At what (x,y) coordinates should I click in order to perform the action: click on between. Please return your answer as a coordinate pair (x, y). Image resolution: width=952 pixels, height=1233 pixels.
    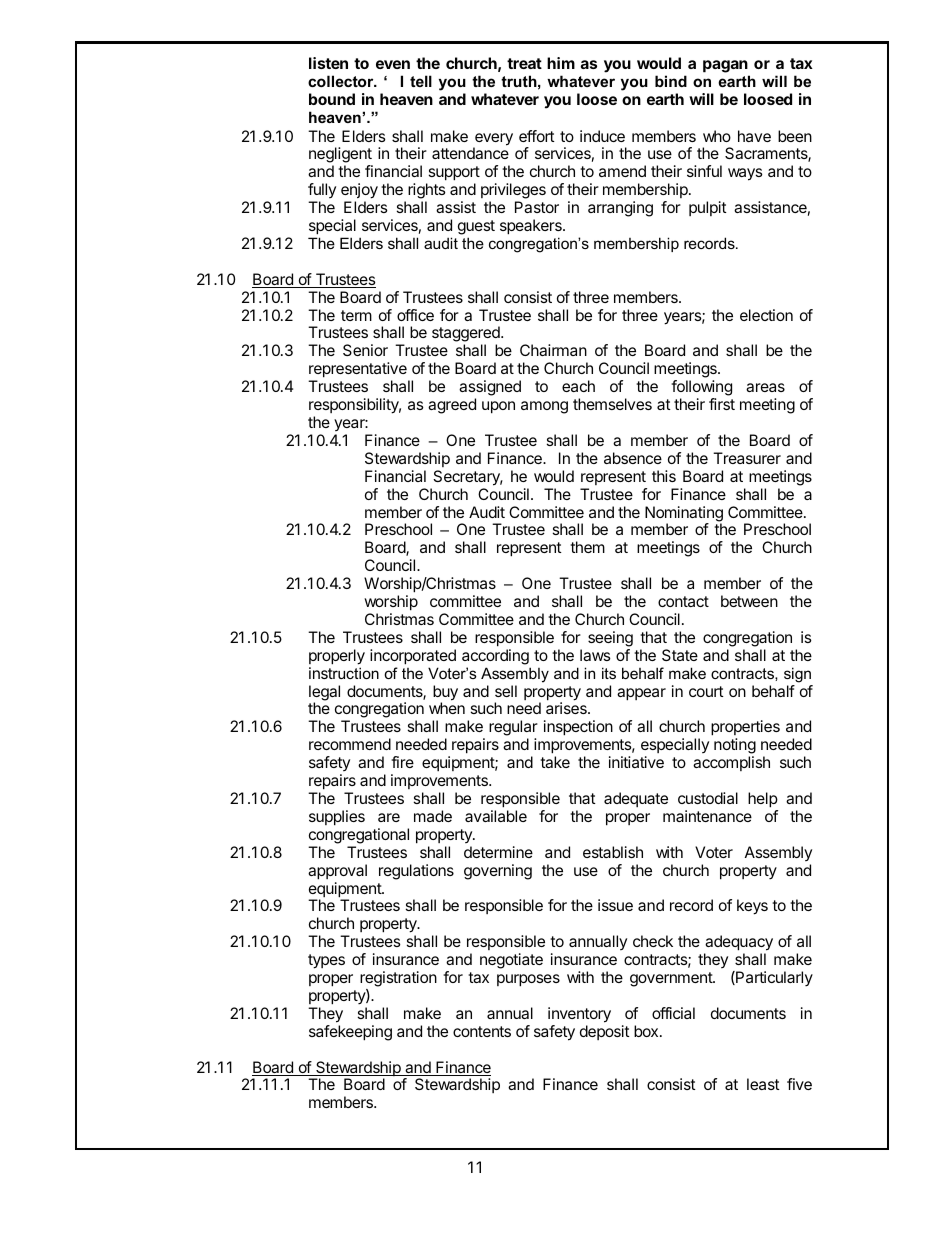
    Looking at the image, I should click on (749, 601).
